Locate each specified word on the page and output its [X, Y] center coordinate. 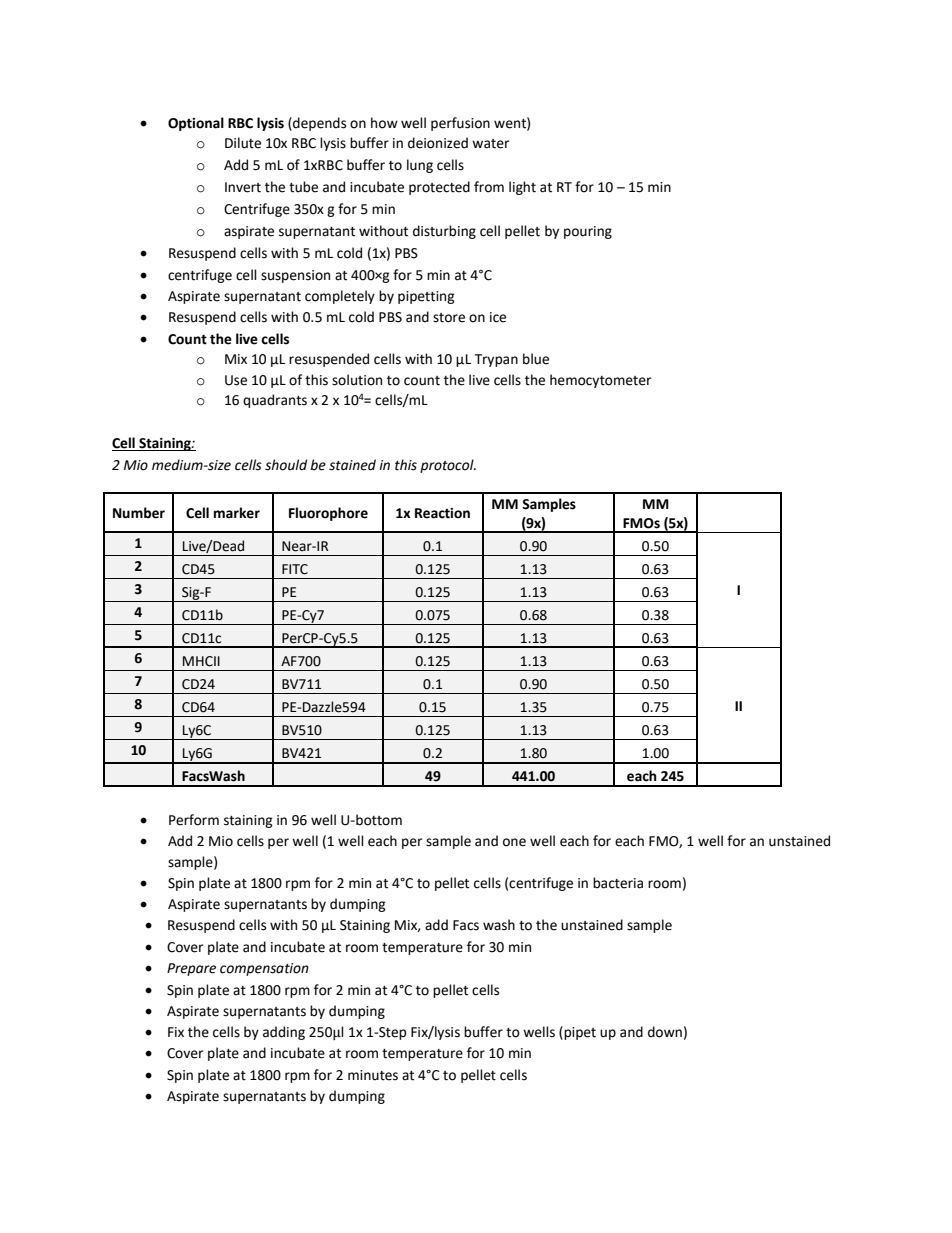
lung [420, 166]
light [522, 188]
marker [237, 513]
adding [284, 1033]
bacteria [618, 883]
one [514, 842]
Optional [196, 124]
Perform [194, 820]
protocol [448, 466]
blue [536, 359]
